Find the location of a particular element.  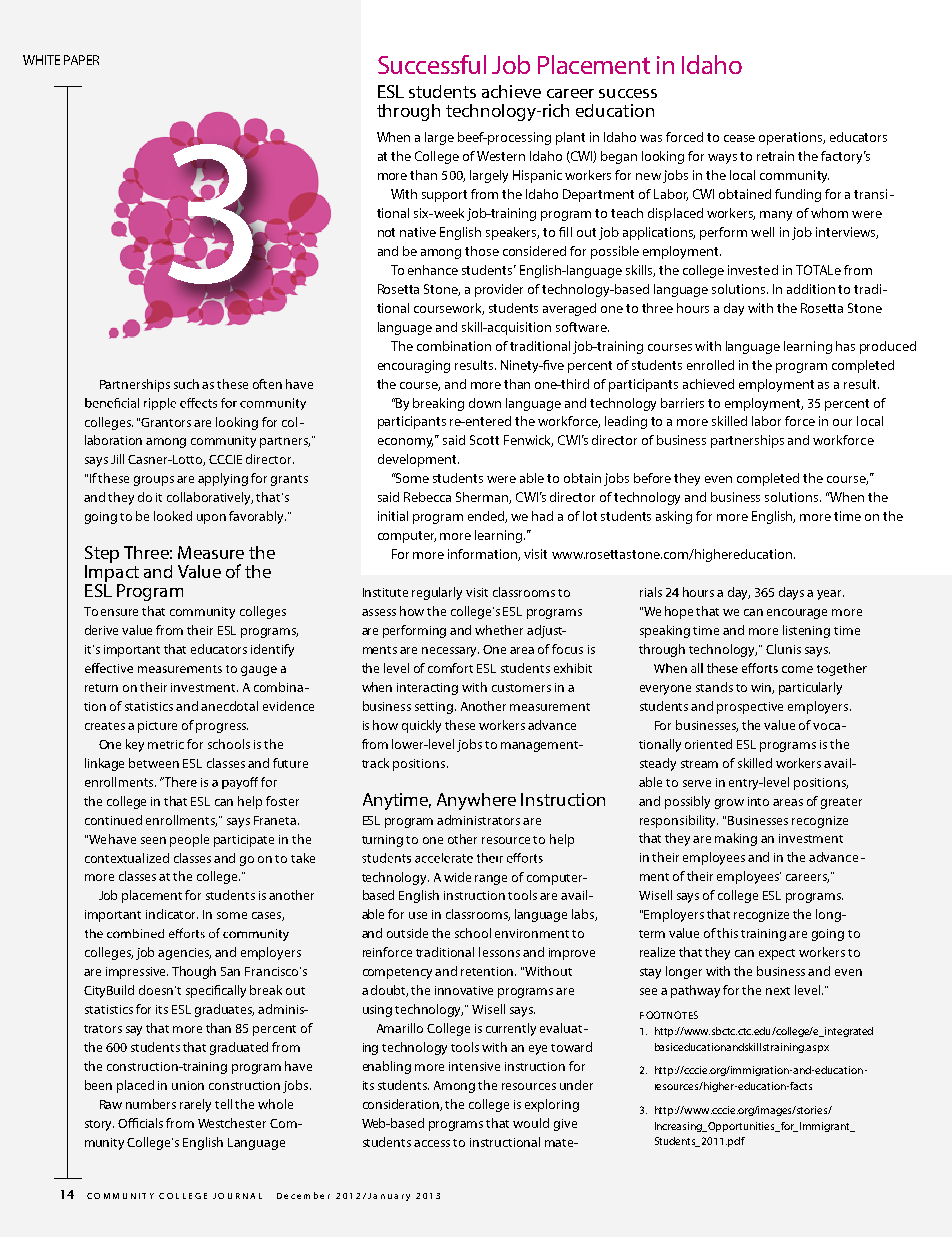

Western is located at coordinates (501, 156).
